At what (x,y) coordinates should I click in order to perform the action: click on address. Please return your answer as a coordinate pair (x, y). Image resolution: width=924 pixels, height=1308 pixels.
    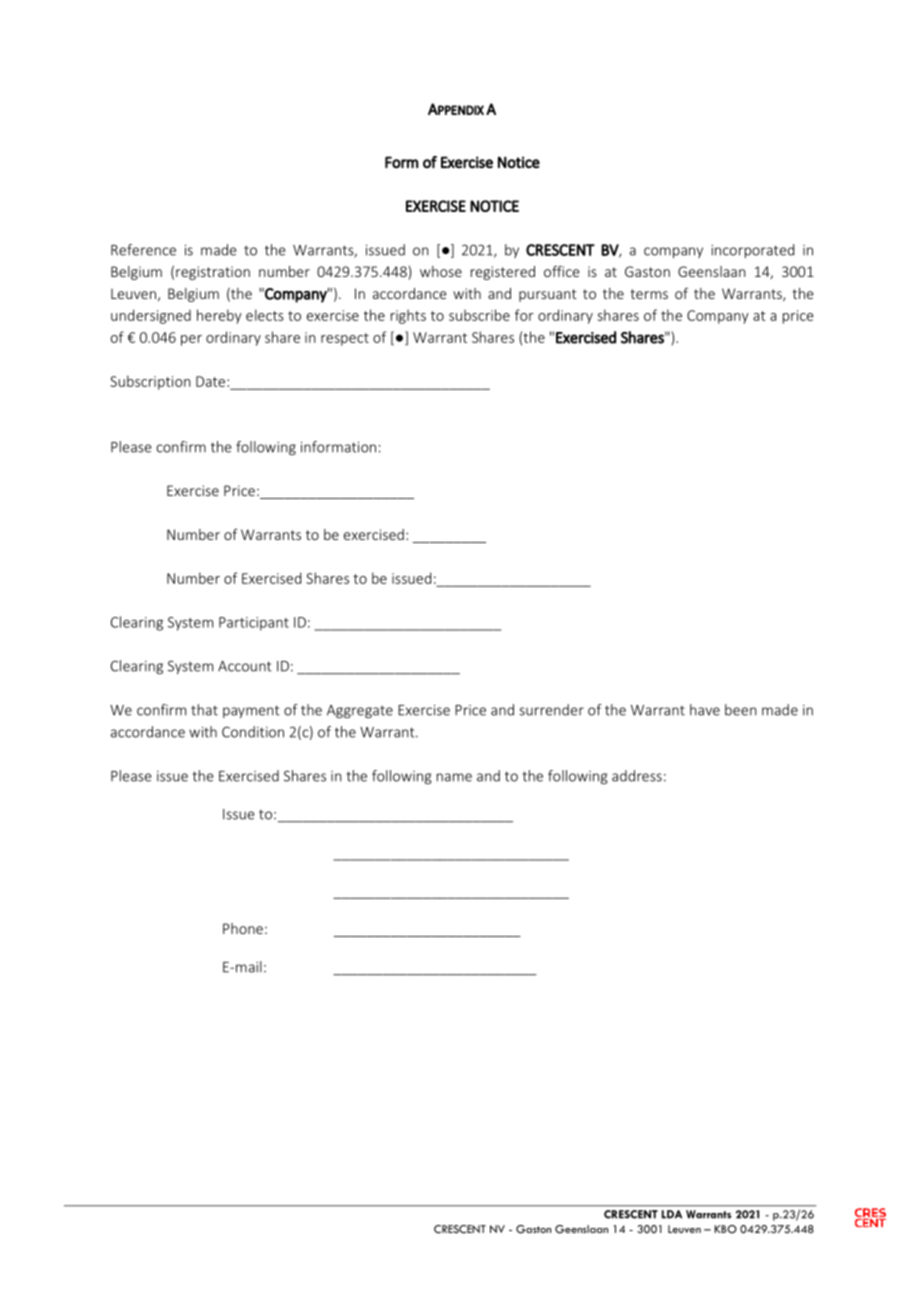
    Looking at the image, I should click on (637, 776).
